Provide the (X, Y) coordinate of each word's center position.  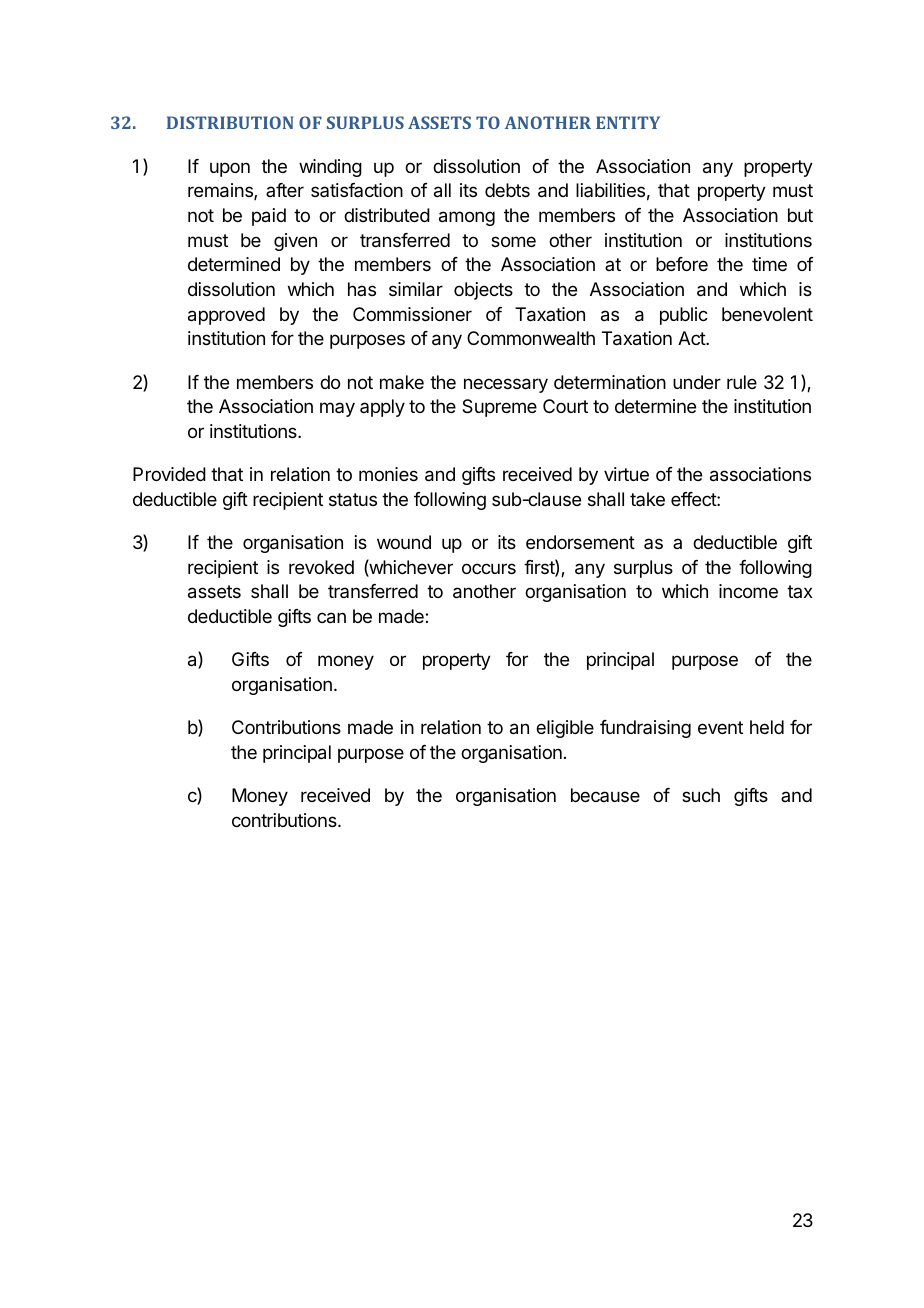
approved (226, 316)
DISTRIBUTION (230, 122)
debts (507, 190)
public (684, 316)
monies (388, 474)
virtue (626, 474)
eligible (565, 729)
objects (483, 291)
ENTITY (628, 122)
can (331, 618)
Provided (169, 474)
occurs (489, 568)
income (748, 591)
